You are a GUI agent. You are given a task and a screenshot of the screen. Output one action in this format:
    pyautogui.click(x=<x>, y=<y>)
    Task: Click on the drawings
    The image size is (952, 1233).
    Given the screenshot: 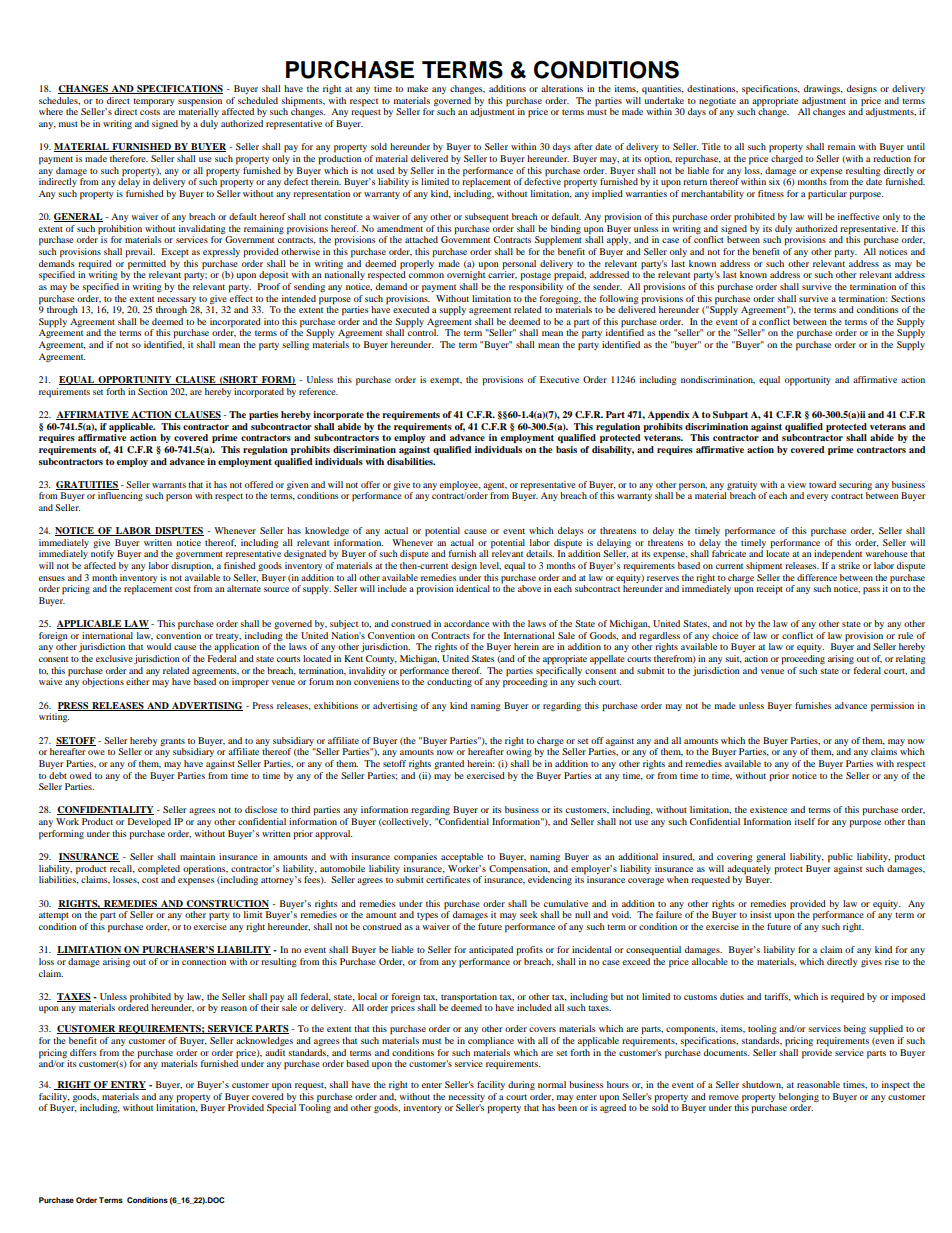 What is the action you would take?
    pyautogui.click(x=823, y=89)
